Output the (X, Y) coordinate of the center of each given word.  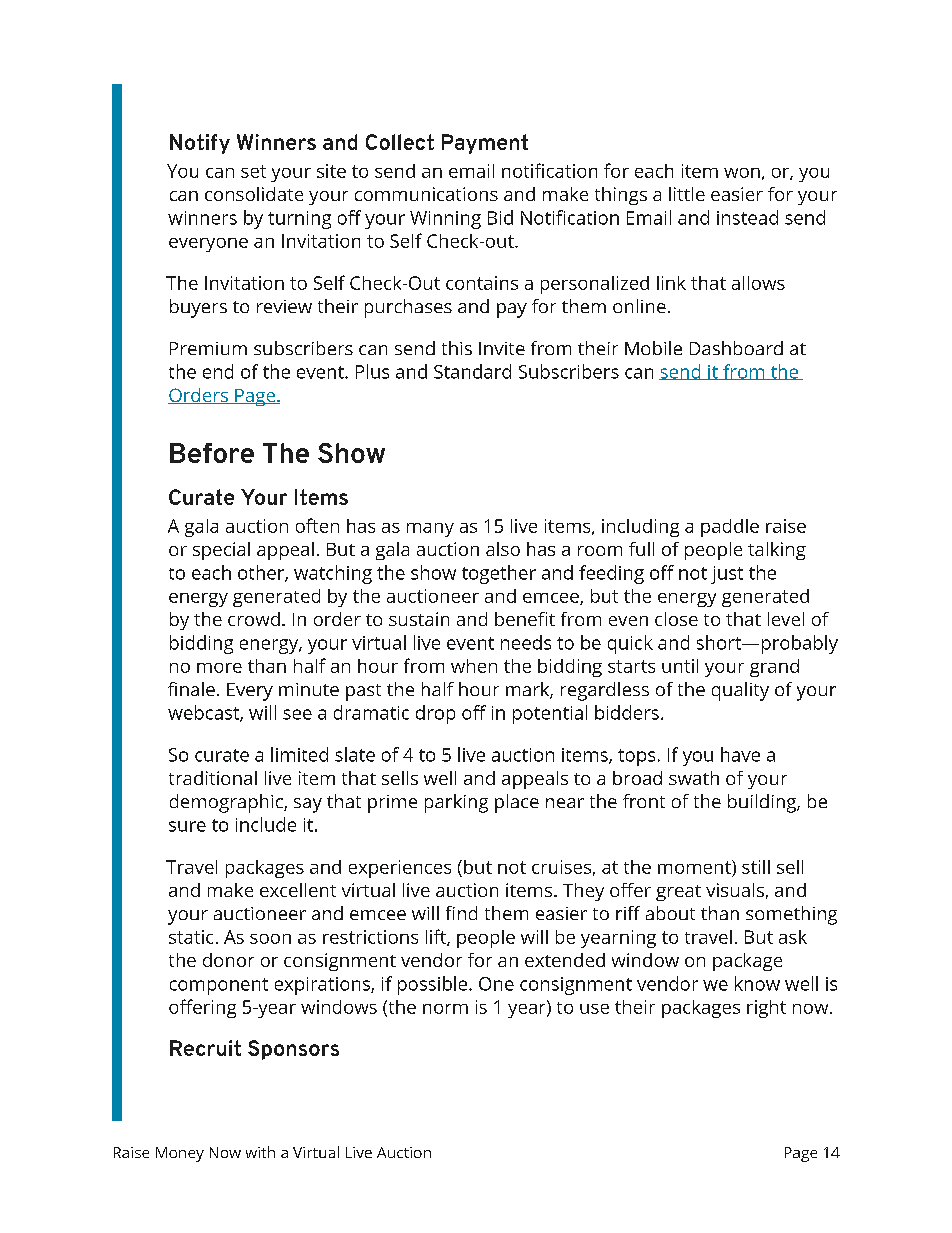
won (742, 173)
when (474, 666)
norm (445, 1009)
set (253, 171)
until (680, 666)
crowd (254, 619)
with (260, 1152)
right (766, 1009)
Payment (485, 144)
